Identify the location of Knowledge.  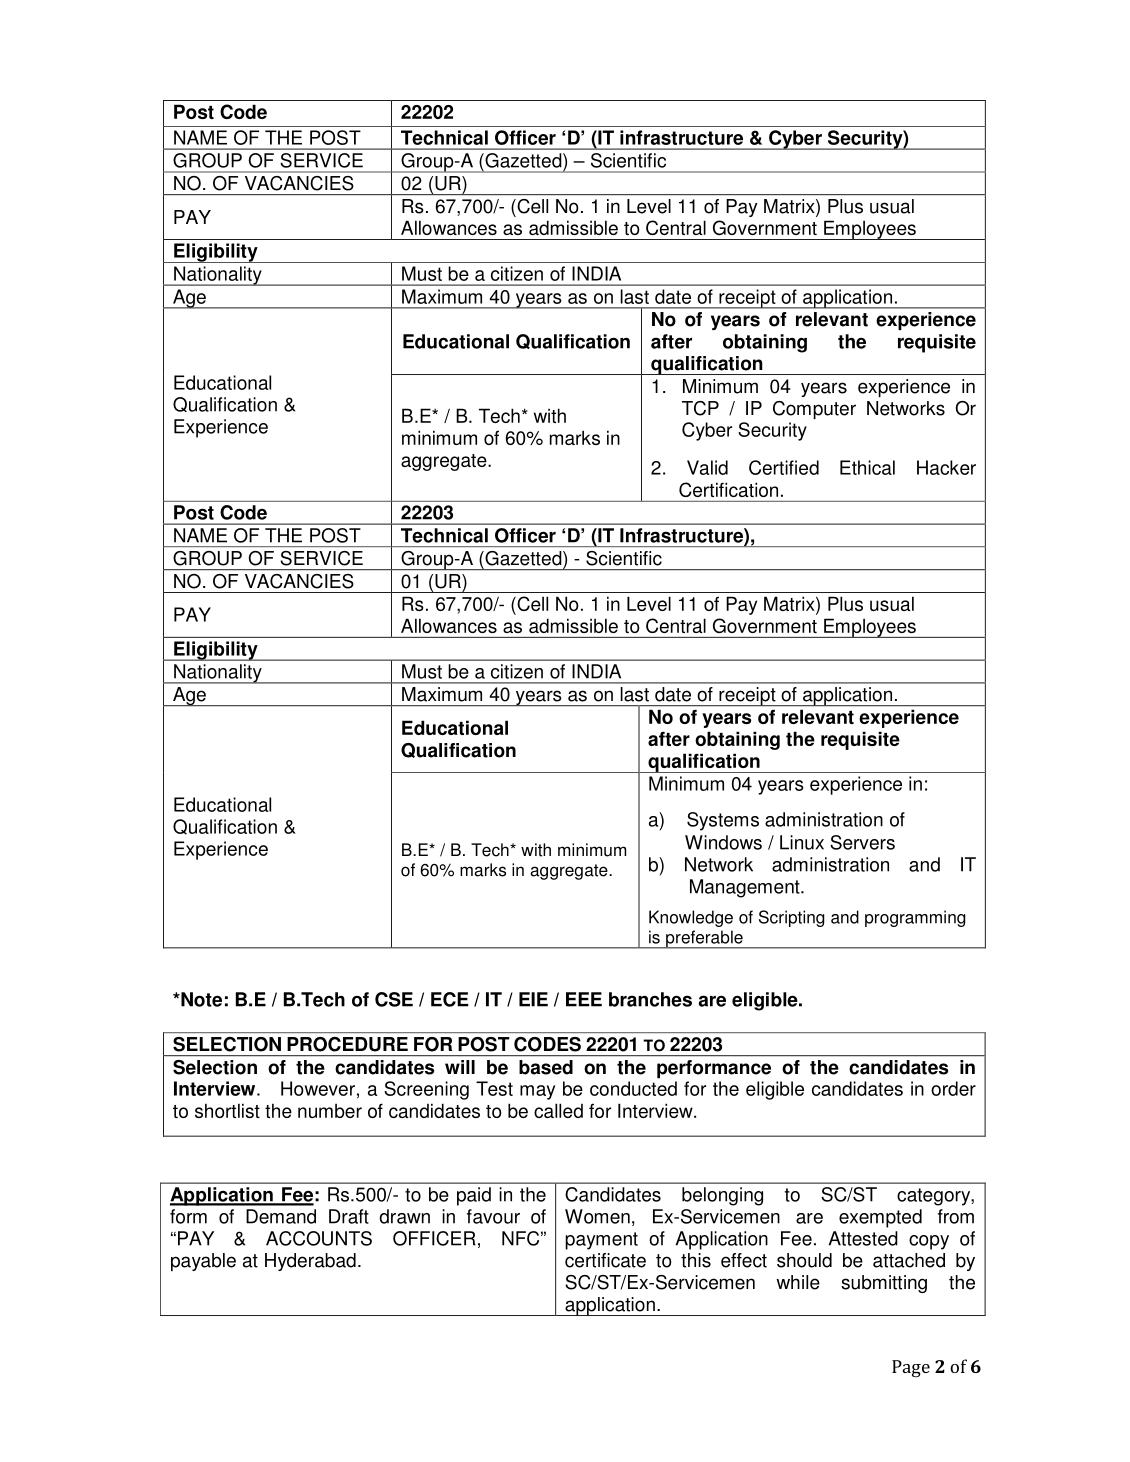
(691, 918).
